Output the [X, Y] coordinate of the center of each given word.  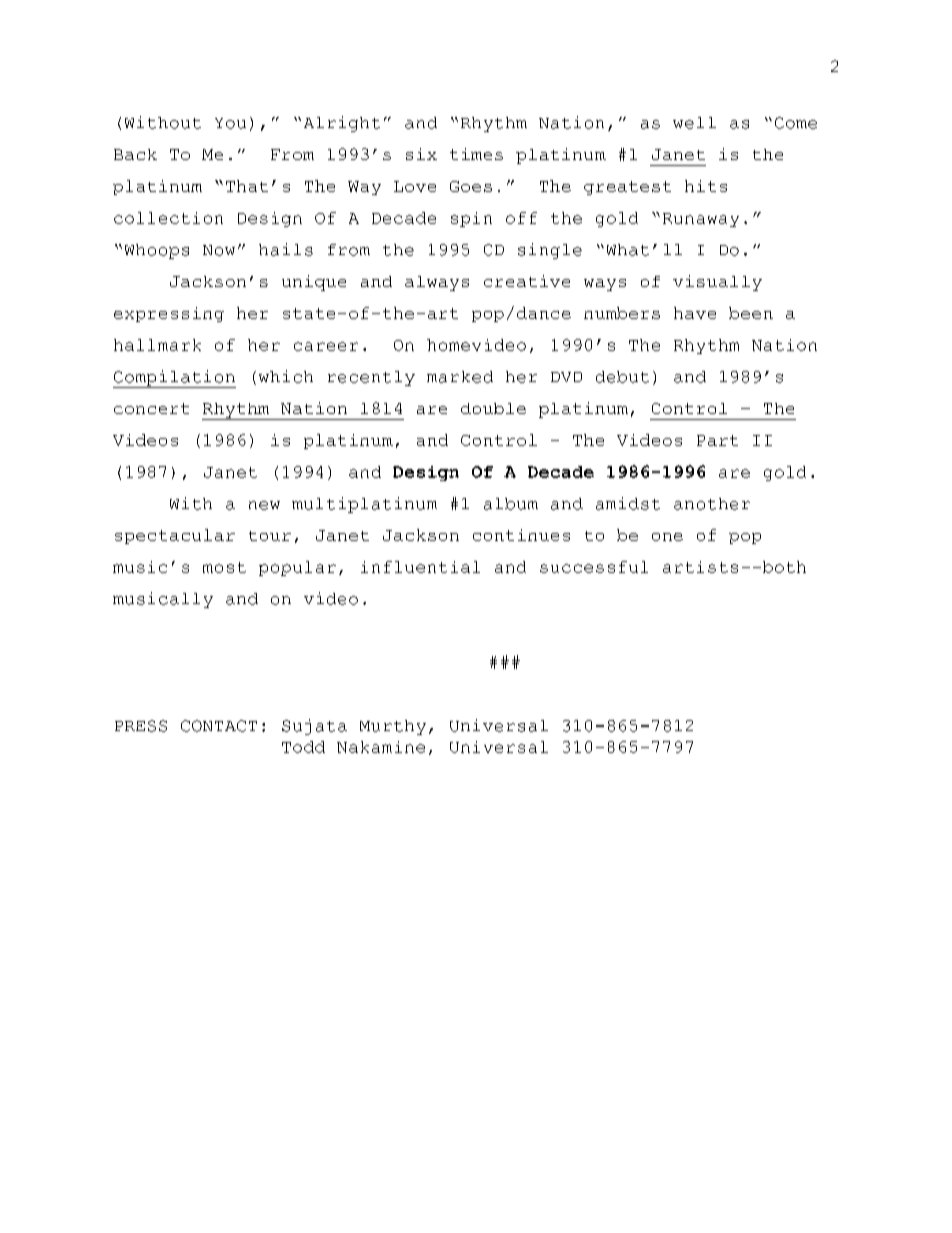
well [694, 123]
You [230, 123]
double [493, 408]
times [476, 154]
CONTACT [219, 726]
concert [151, 408]
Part [717, 440]
